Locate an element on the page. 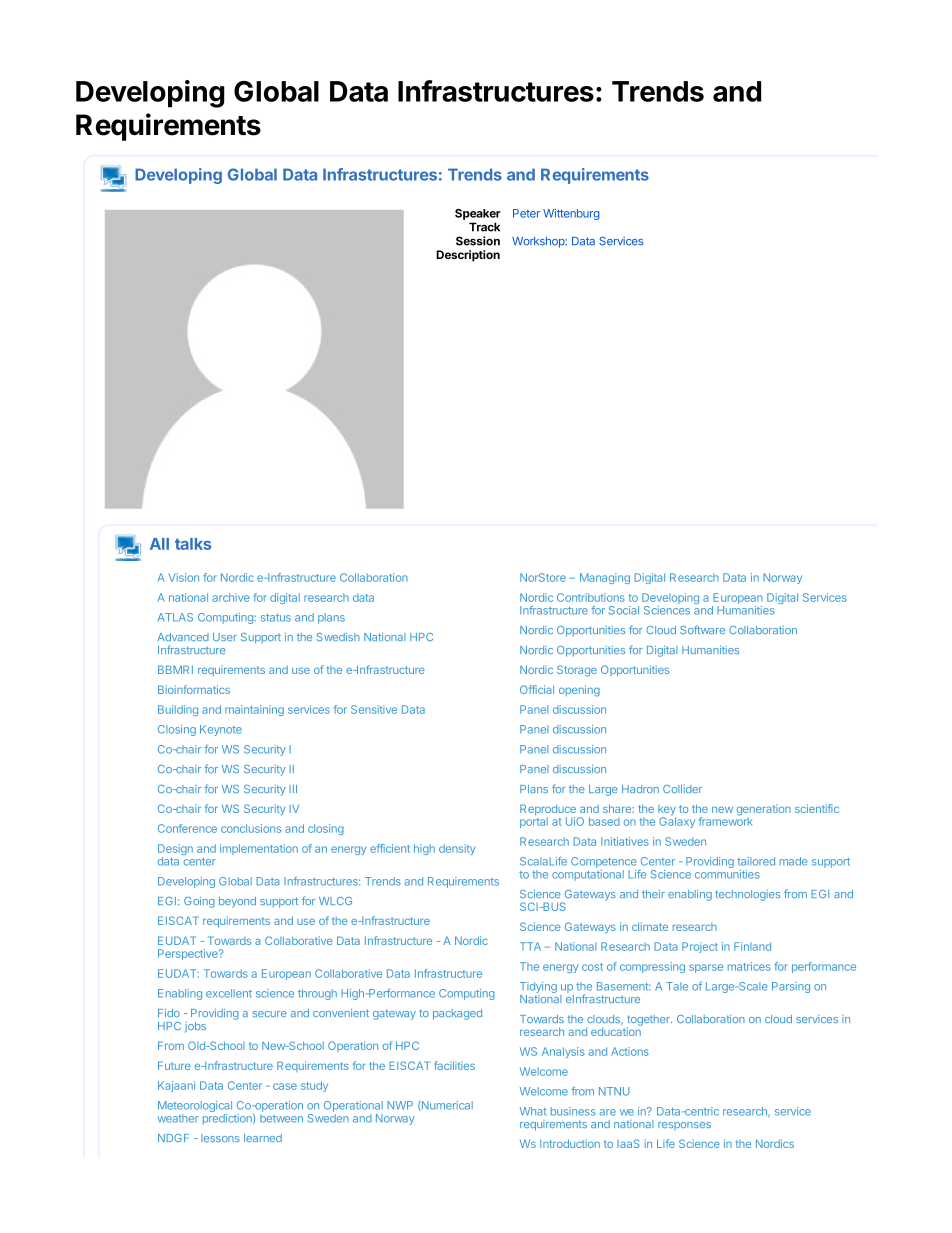  responses is located at coordinates (684, 1126).
